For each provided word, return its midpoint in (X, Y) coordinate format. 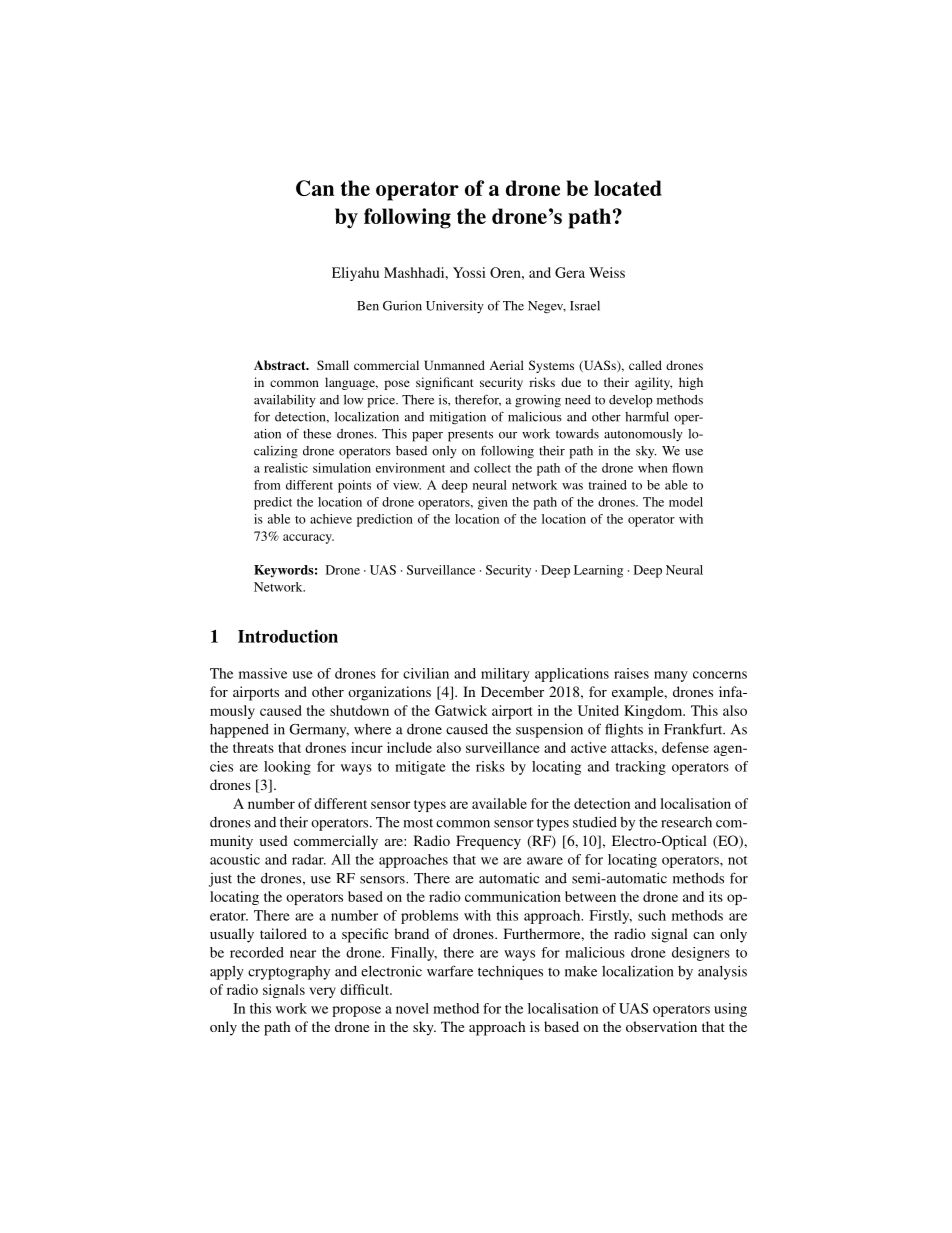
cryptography (289, 973)
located (628, 188)
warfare (450, 971)
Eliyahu (355, 274)
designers (701, 954)
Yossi (469, 272)
